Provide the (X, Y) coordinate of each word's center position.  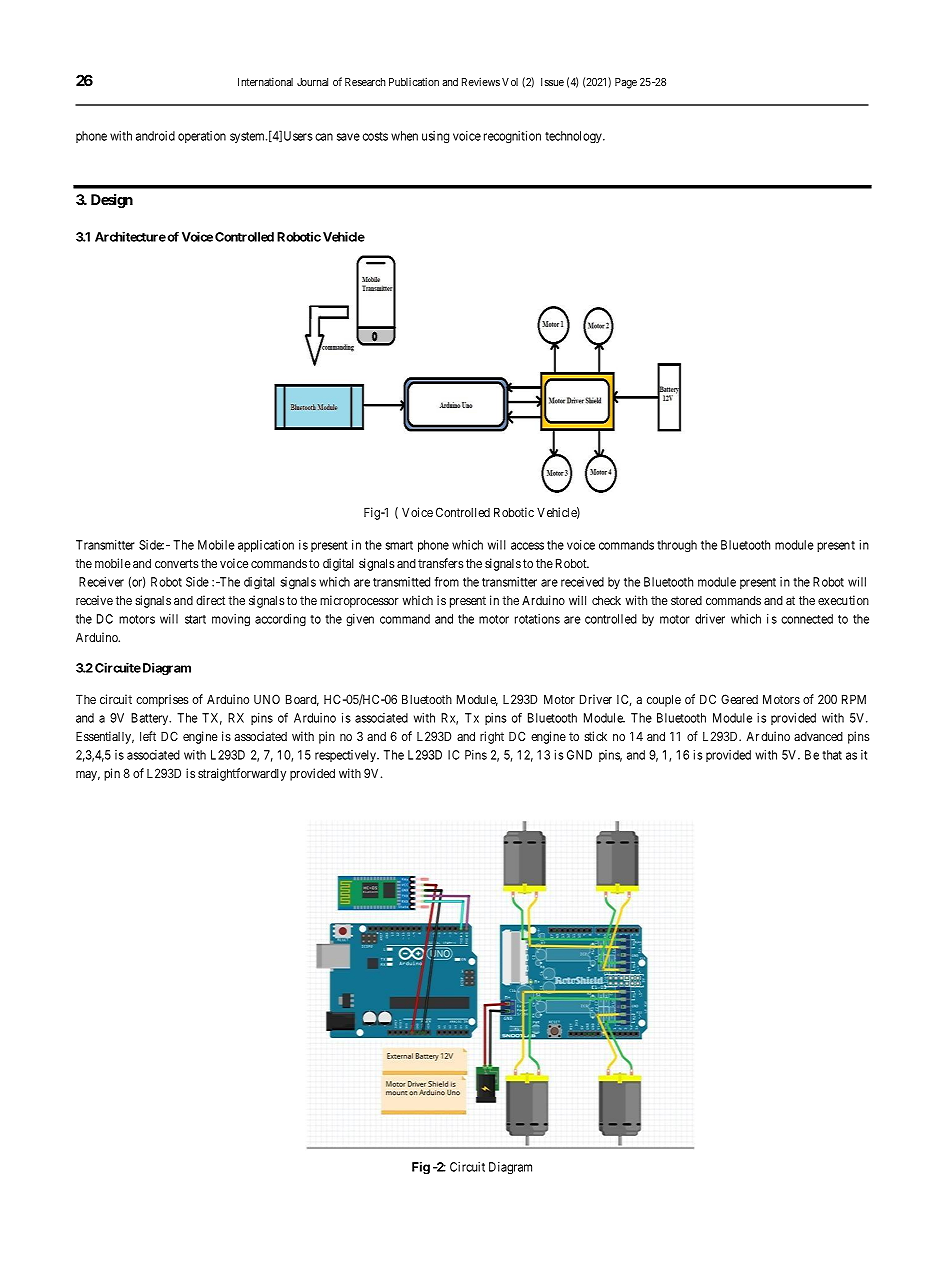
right (492, 737)
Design (112, 201)
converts (176, 563)
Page (626, 83)
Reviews (481, 81)
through (677, 546)
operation (202, 137)
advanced (818, 736)
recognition (512, 137)
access (527, 546)
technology (574, 137)
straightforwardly (242, 774)
